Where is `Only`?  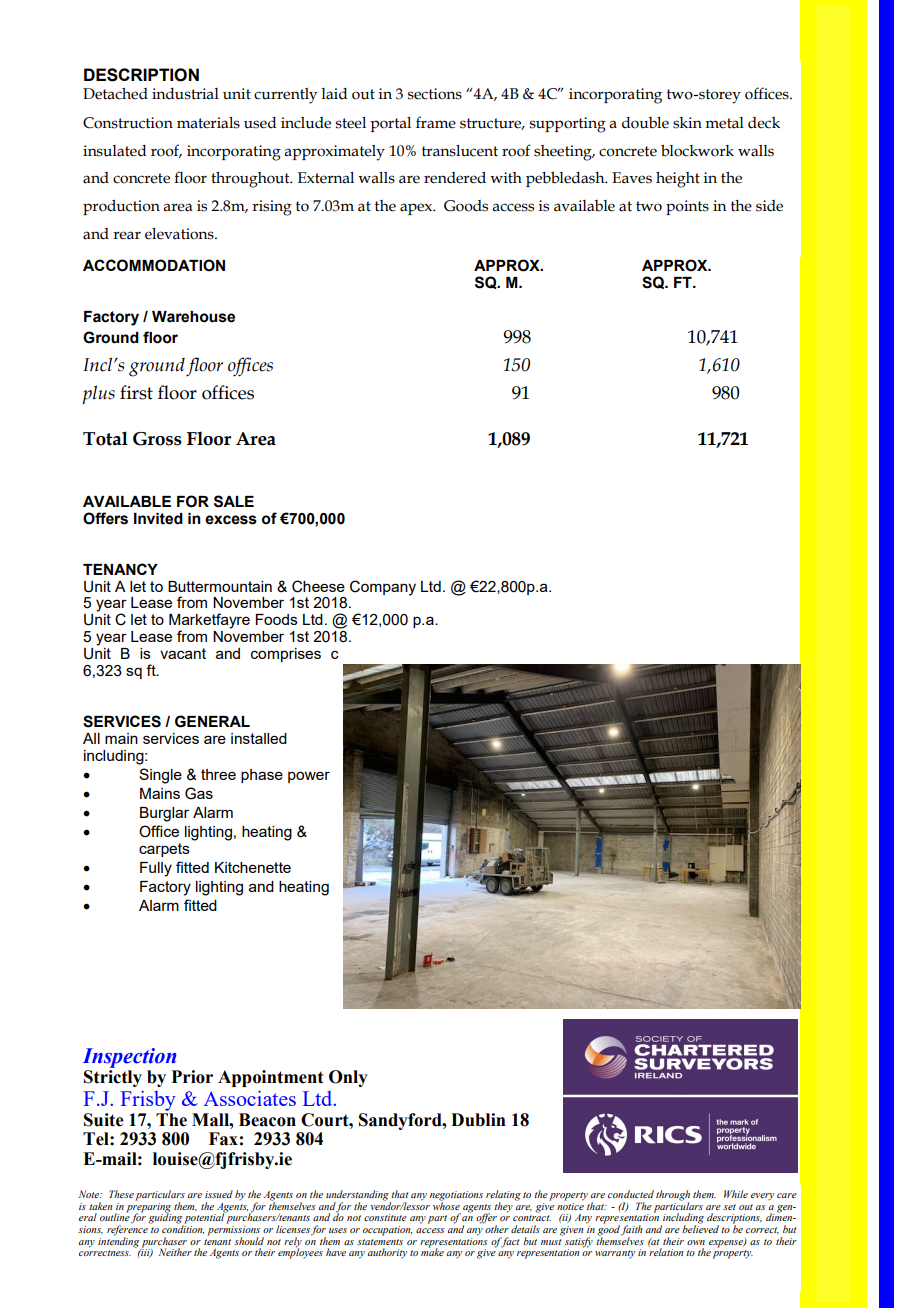
Only is located at coordinates (348, 1078).
